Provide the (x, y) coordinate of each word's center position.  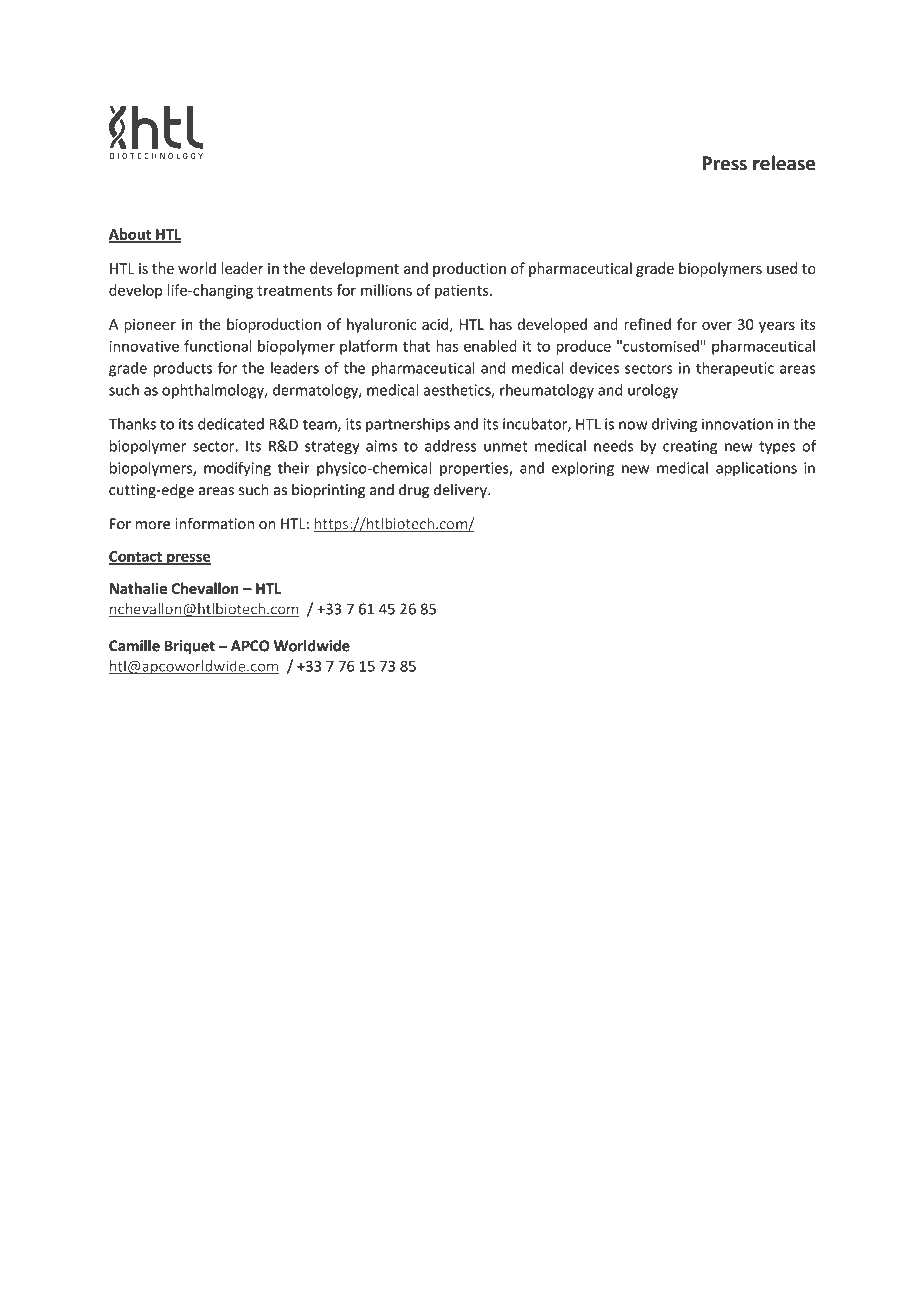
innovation (737, 424)
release (784, 163)
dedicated (231, 424)
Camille (134, 645)
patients (463, 292)
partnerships (408, 425)
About (131, 235)
